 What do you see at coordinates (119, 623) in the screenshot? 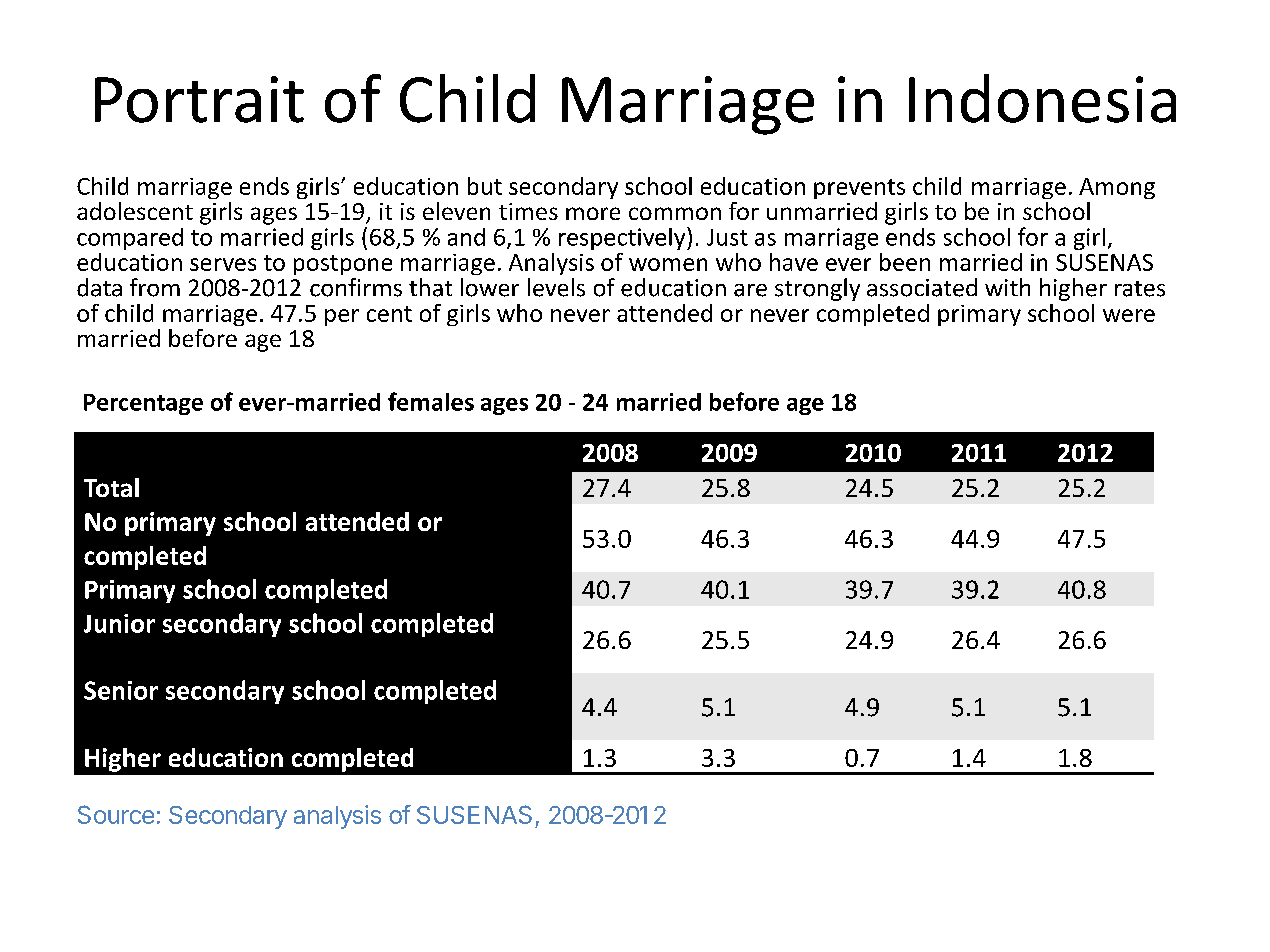
I see `Junior` at bounding box center [119, 623].
